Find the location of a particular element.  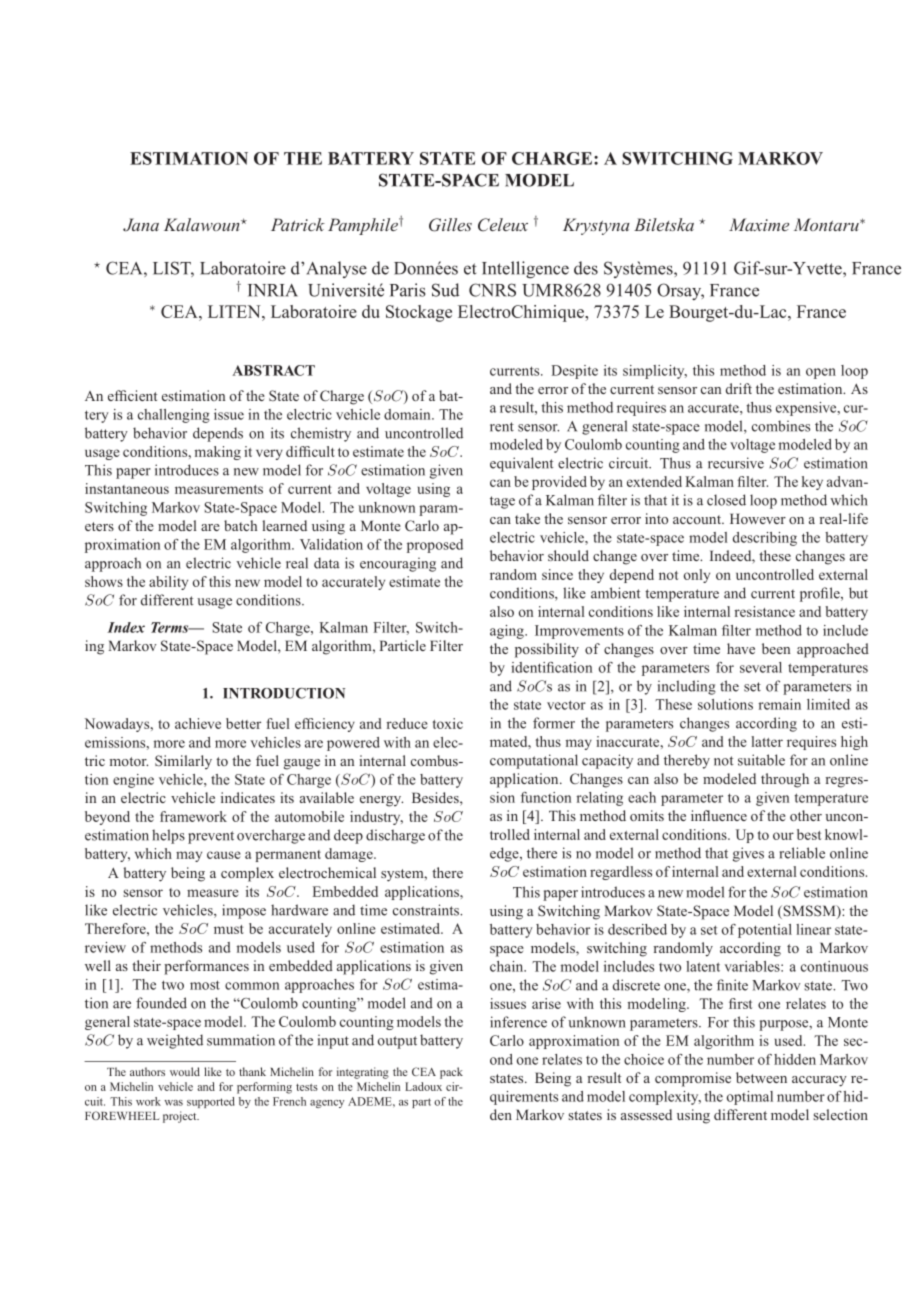

Terms is located at coordinates (171, 627).
